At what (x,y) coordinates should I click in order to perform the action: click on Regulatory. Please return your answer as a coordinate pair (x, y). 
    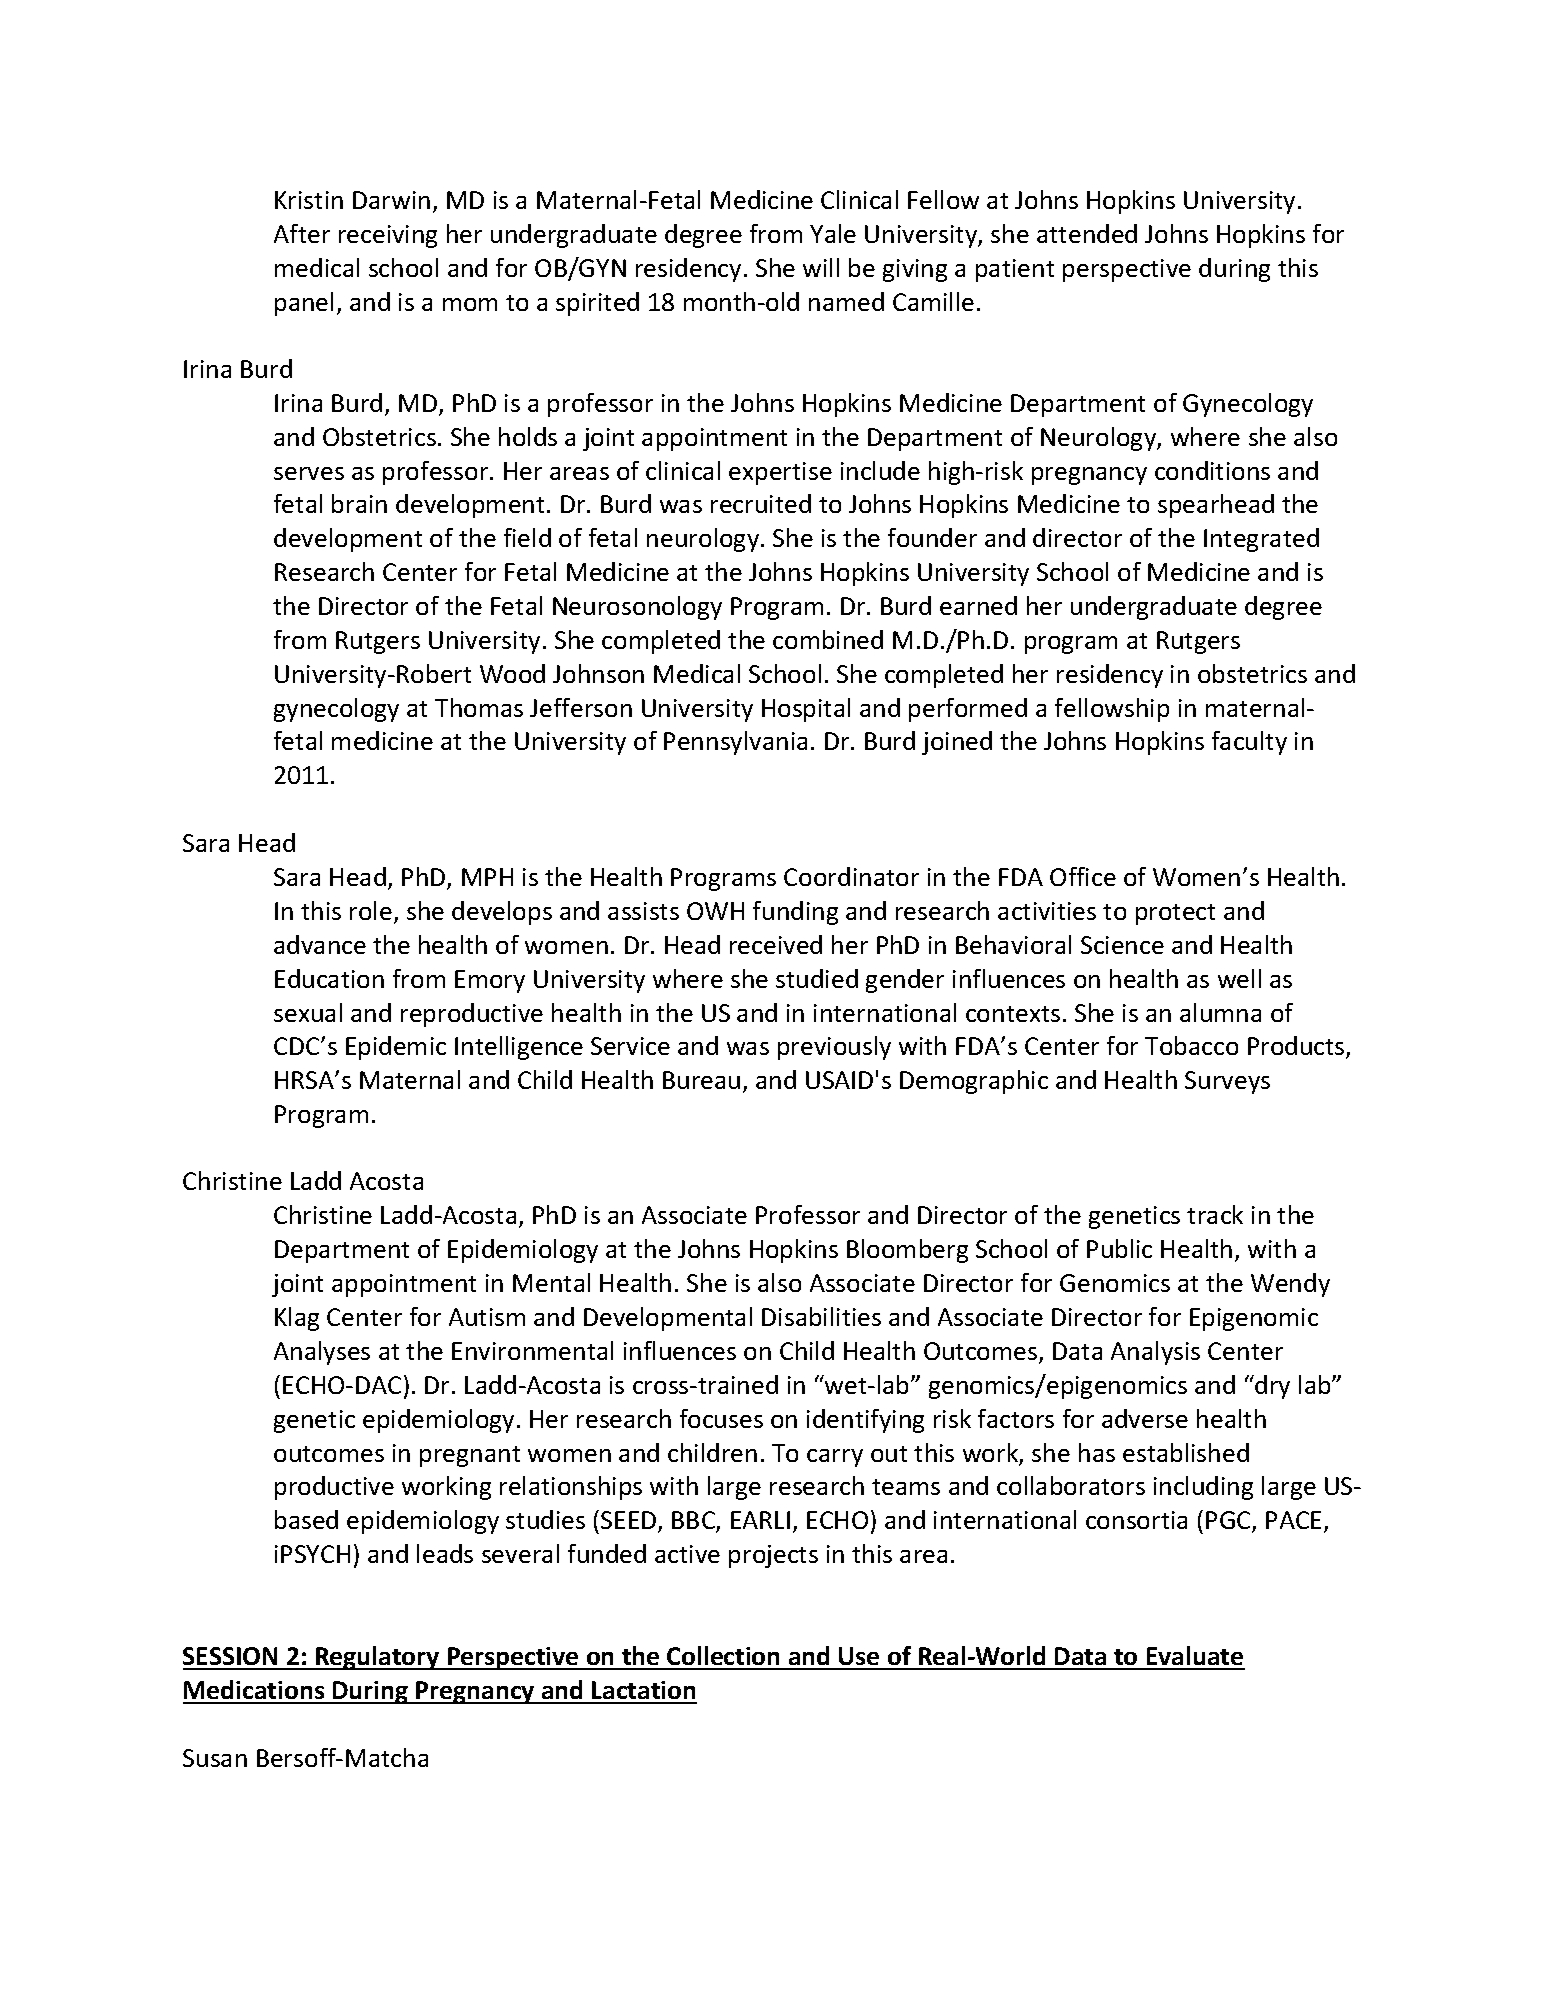
    Looking at the image, I should click on (378, 1658).
